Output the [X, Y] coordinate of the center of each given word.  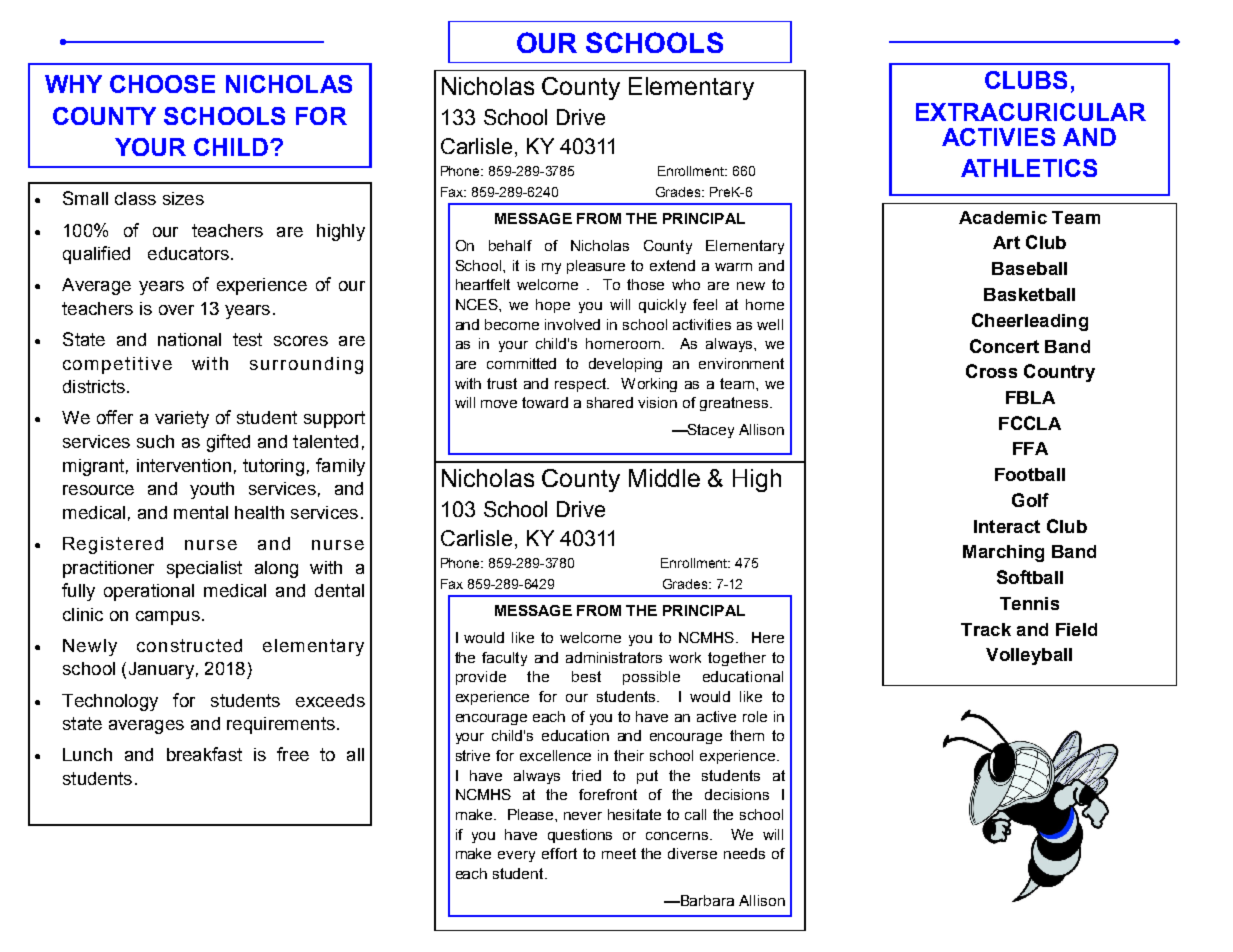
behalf [510, 245]
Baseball [1029, 268]
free [293, 754]
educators [188, 253]
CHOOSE [162, 84]
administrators [614, 657]
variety [182, 419]
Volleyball [1029, 656]
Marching [1003, 553]
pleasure [596, 267]
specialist [204, 569]
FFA [1030, 448]
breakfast [204, 754]
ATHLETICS [1029, 168]
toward [545, 402]
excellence [555, 755]
